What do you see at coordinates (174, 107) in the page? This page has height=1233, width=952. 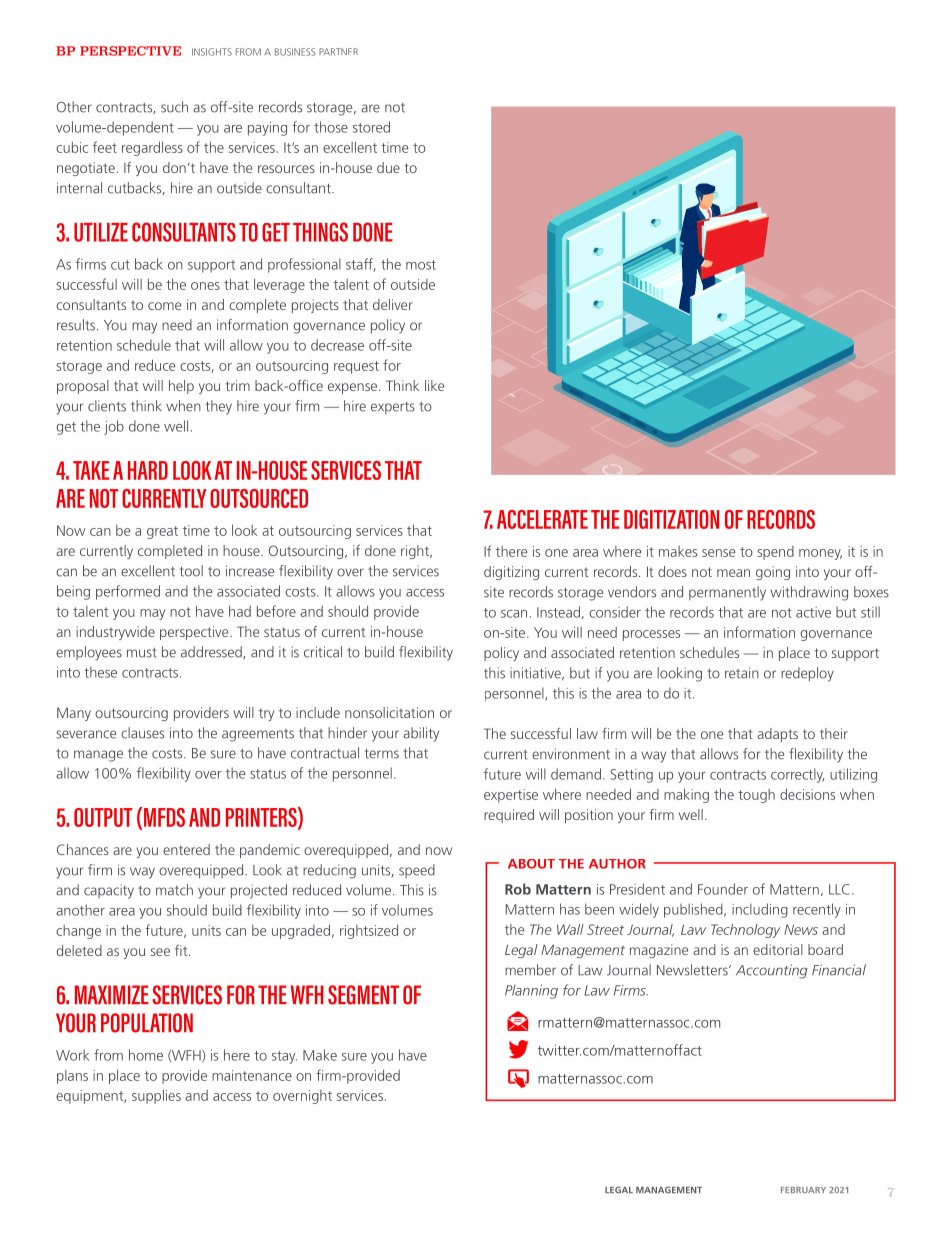 I see `such` at bounding box center [174, 107].
